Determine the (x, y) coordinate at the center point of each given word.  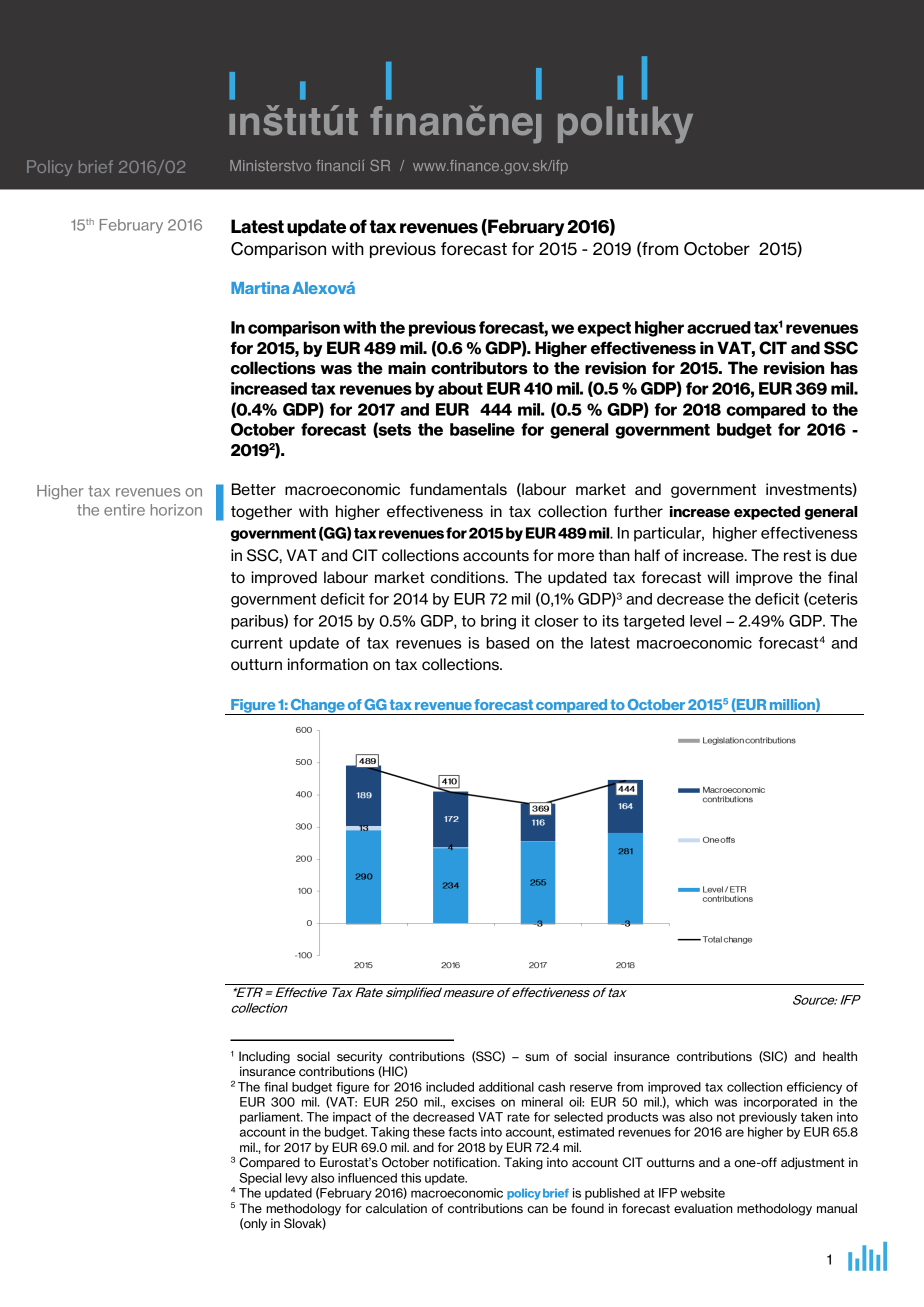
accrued (719, 327)
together (261, 512)
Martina (260, 288)
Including (264, 1057)
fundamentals (458, 489)
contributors (479, 368)
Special (260, 1179)
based (507, 643)
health (840, 1056)
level (705, 621)
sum (537, 1058)
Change (318, 707)
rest (797, 556)
